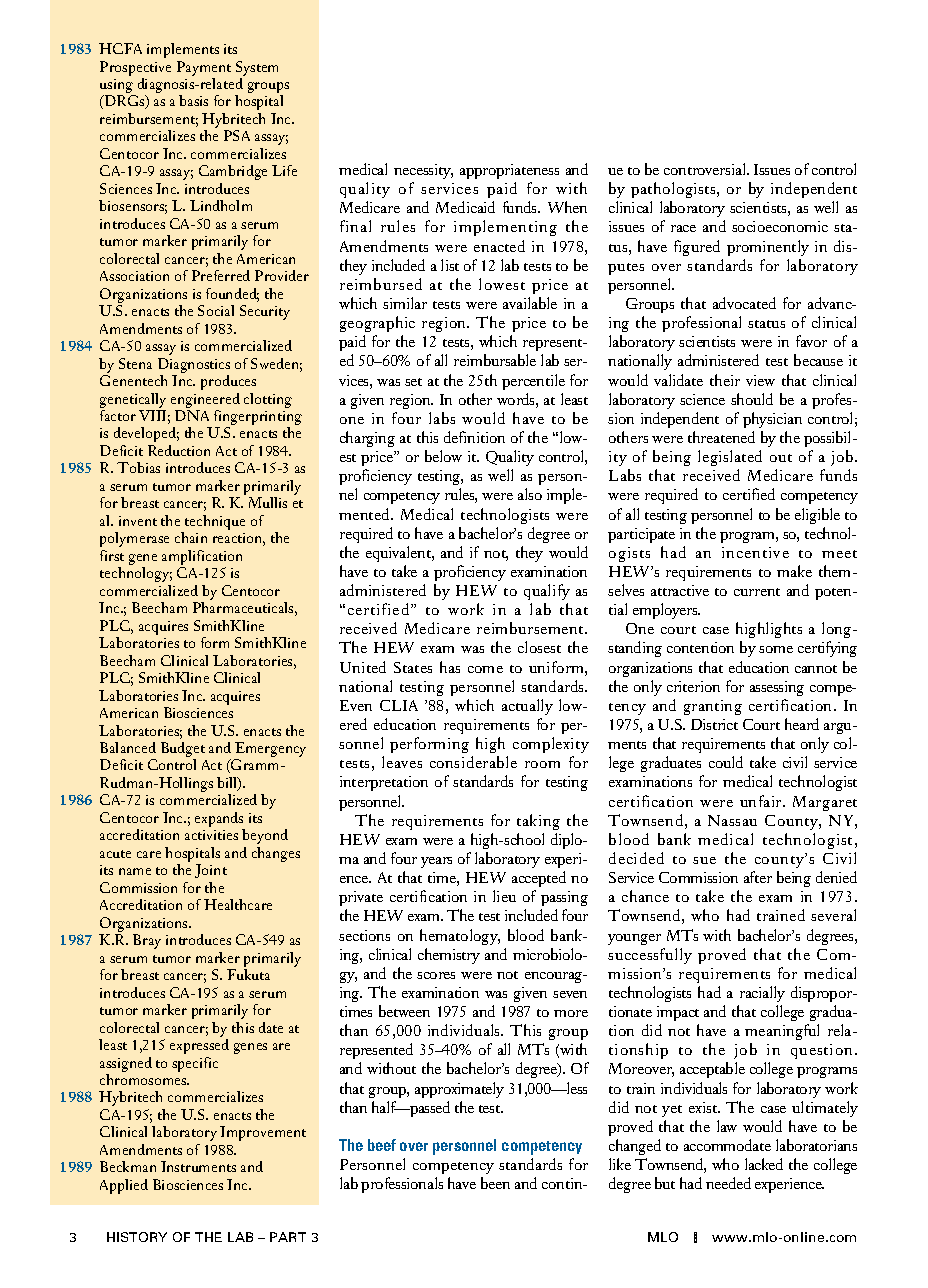 This page has height=1288, width=928. I want to click on HISTORY, so click(137, 1237).
